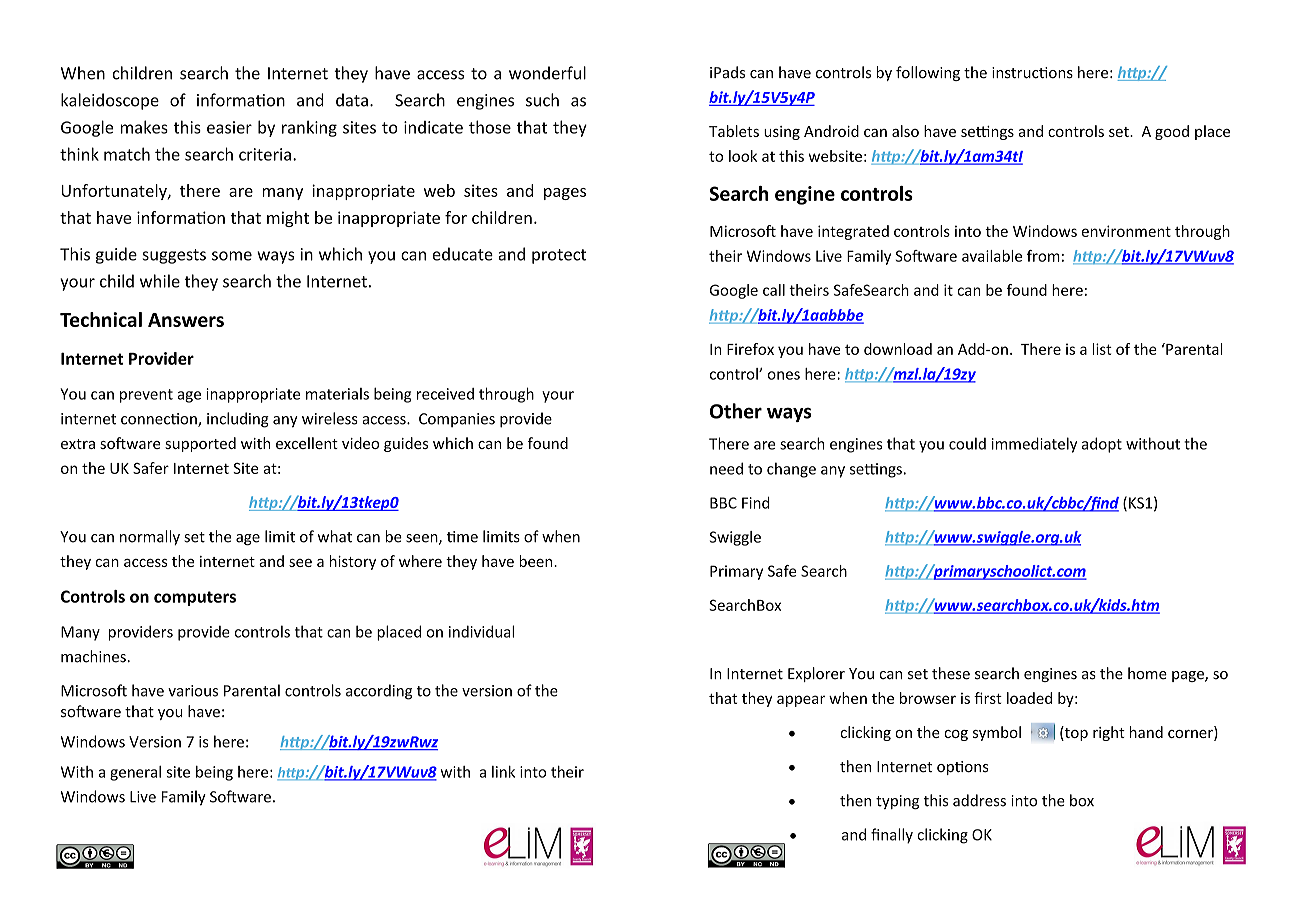 The width and height of the screenshot is (1308, 924). Describe the element at coordinates (481, 631) in the screenshot. I see `individual` at that location.
